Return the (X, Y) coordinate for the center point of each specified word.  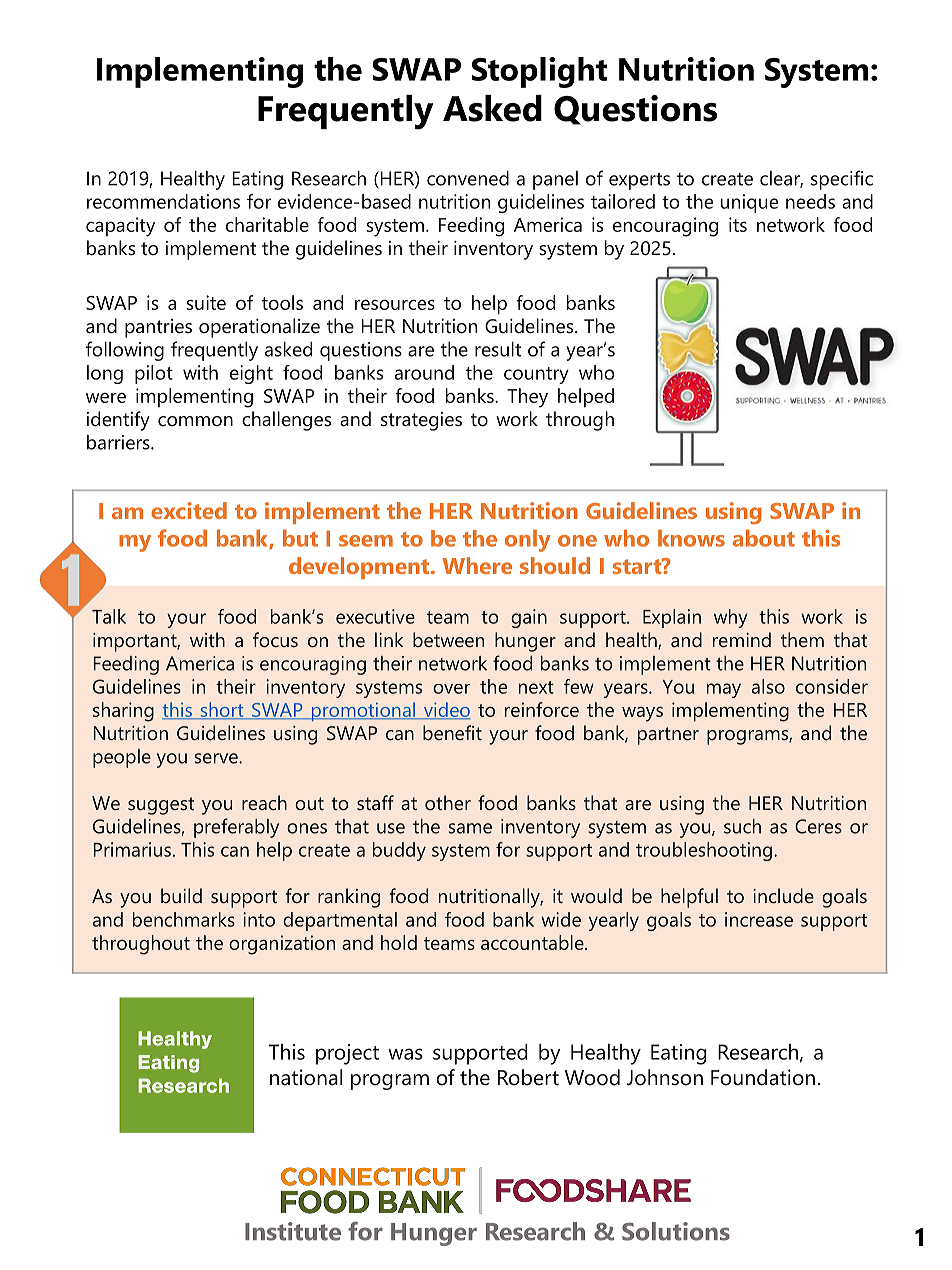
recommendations (163, 201)
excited (189, 510)
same (470, 828)
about (764, 538)
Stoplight (539, 72)
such (742, 826)
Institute (293, 1231)
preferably (236, 828)
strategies (421, 421)
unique (749, 203)
